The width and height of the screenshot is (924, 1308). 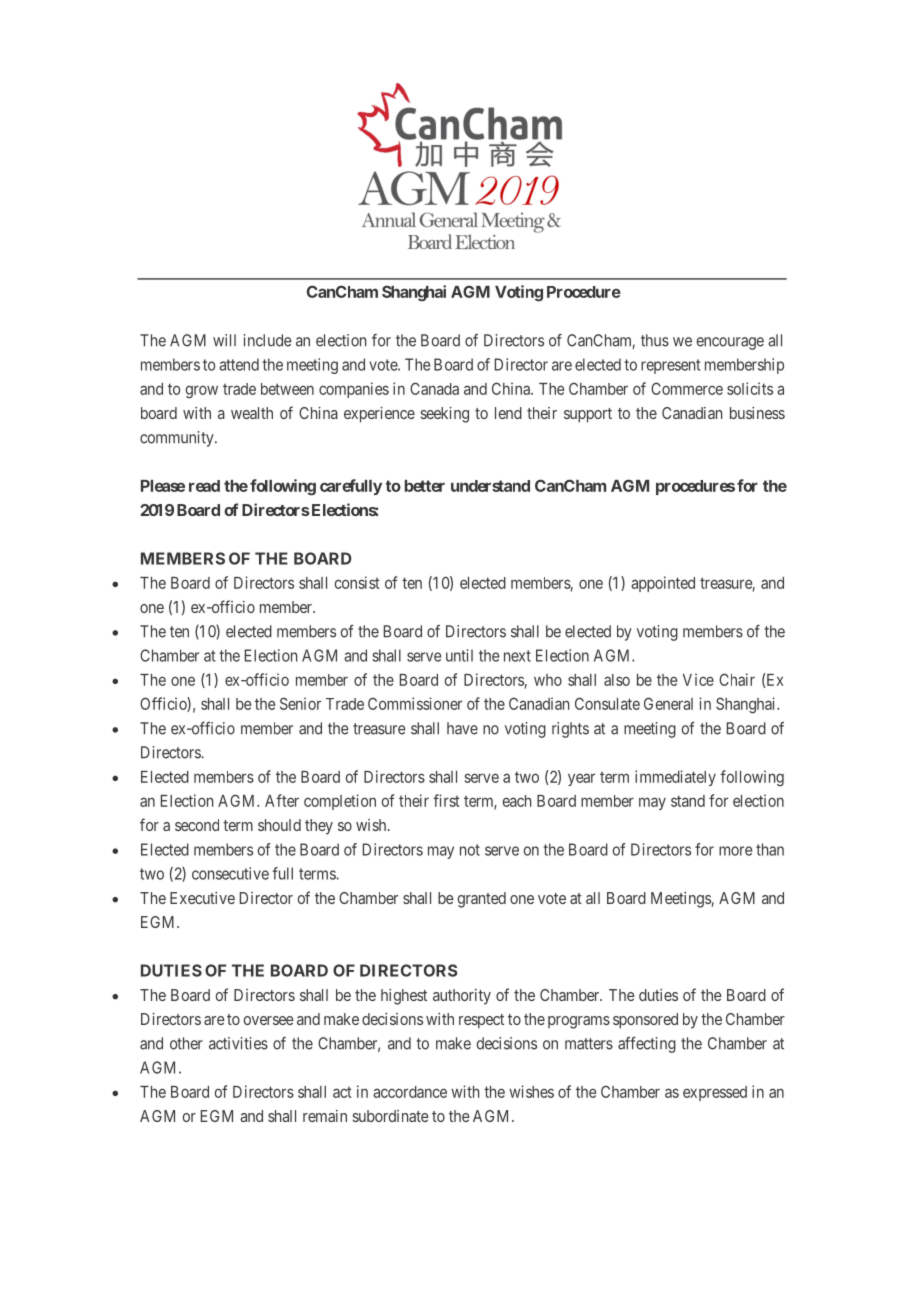 I want to click on General, so click(x=668, y=703).
